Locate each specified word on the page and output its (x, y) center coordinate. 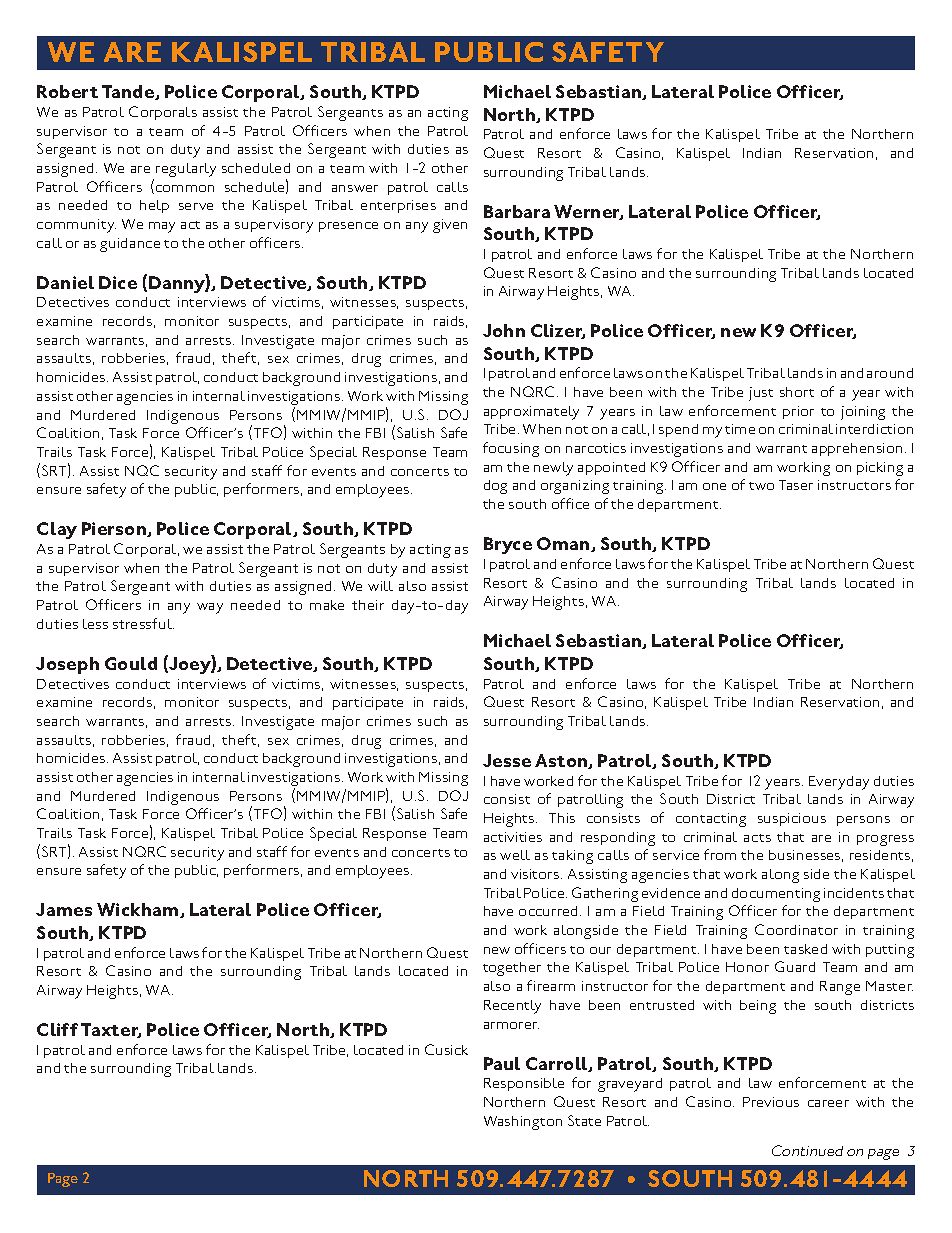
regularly (186, 170)
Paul (502, 1063)
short (797, 392)
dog (495, 487)
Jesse (507, 760)
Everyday (839, 783)
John (504, 330)
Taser (796, 485)
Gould (131, 663)
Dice (118, 282)
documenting (776, 895)
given (450, 226)
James (64, 909)
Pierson (115, 529)
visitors (536, 874)
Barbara (517, 211)
